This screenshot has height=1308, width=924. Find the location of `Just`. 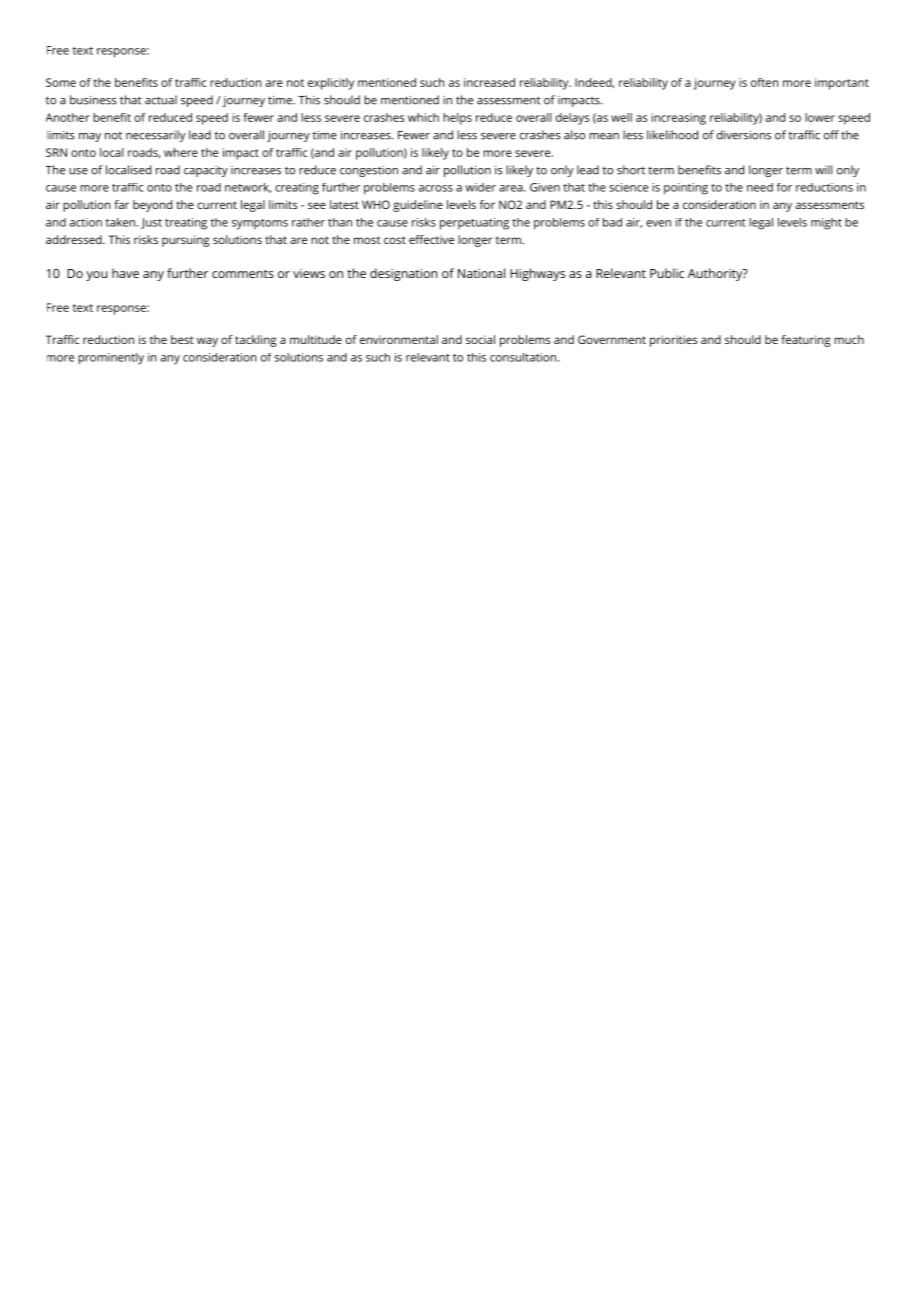

Just is located at coordinates (151, 223).
